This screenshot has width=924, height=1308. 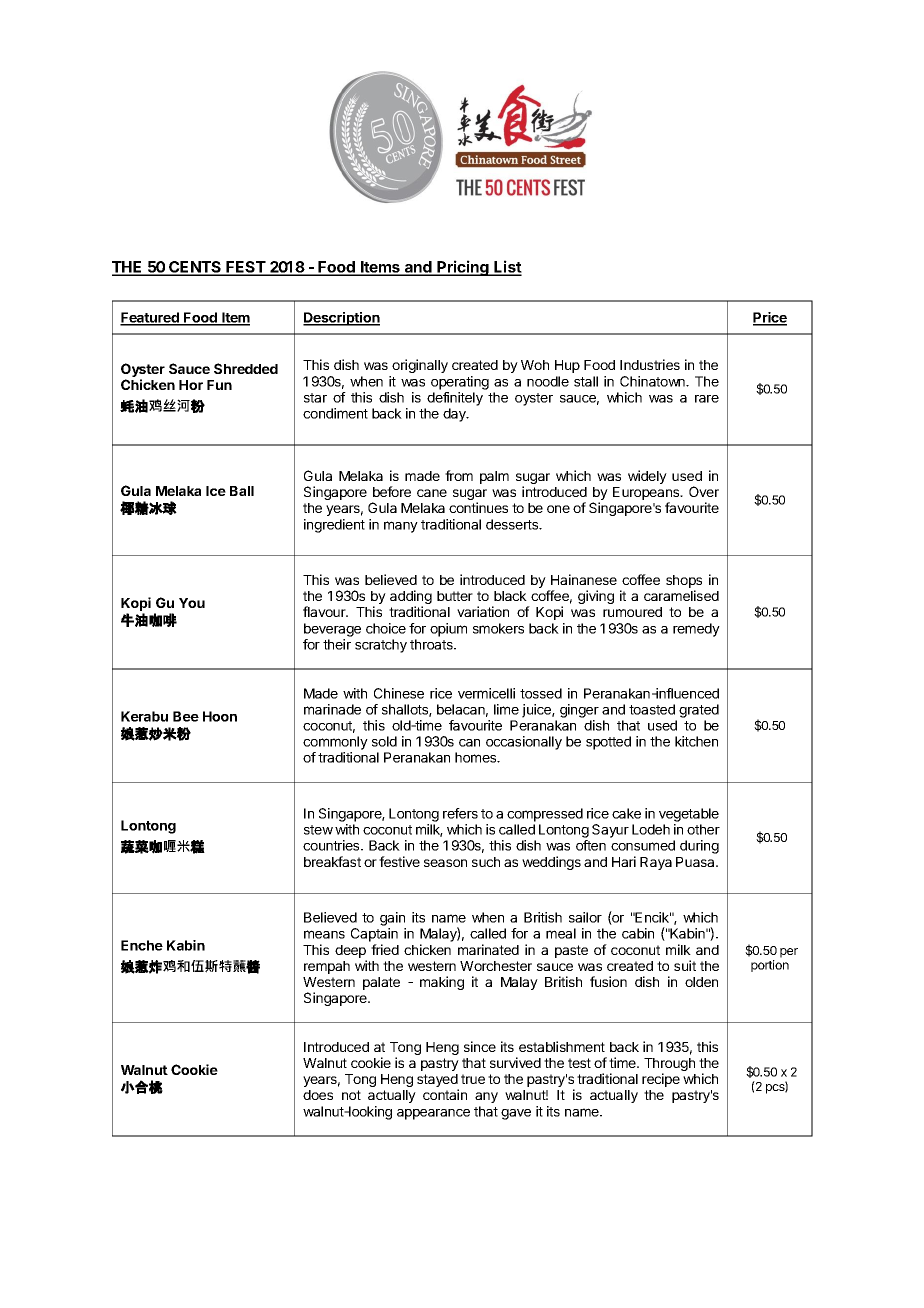 What do you see at coordinates (445, 1094) in the screenshot?
I see `contain` at bounding box center [445, 1094].
